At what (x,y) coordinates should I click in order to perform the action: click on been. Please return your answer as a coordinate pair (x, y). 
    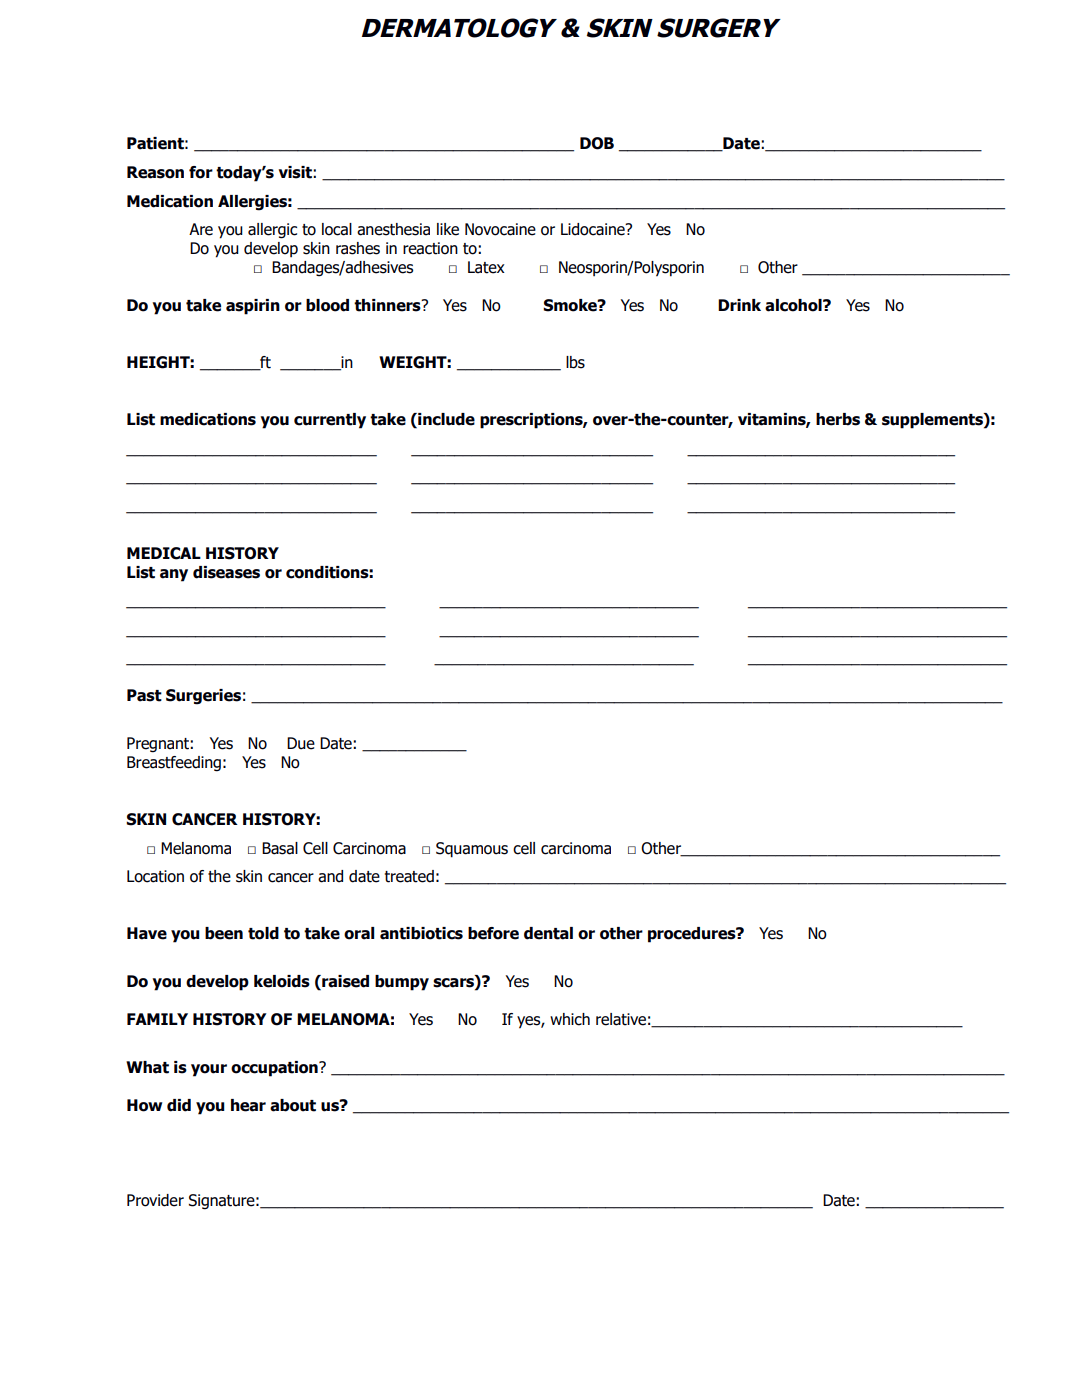
    Looking at the image, I should click on (224, 933).
